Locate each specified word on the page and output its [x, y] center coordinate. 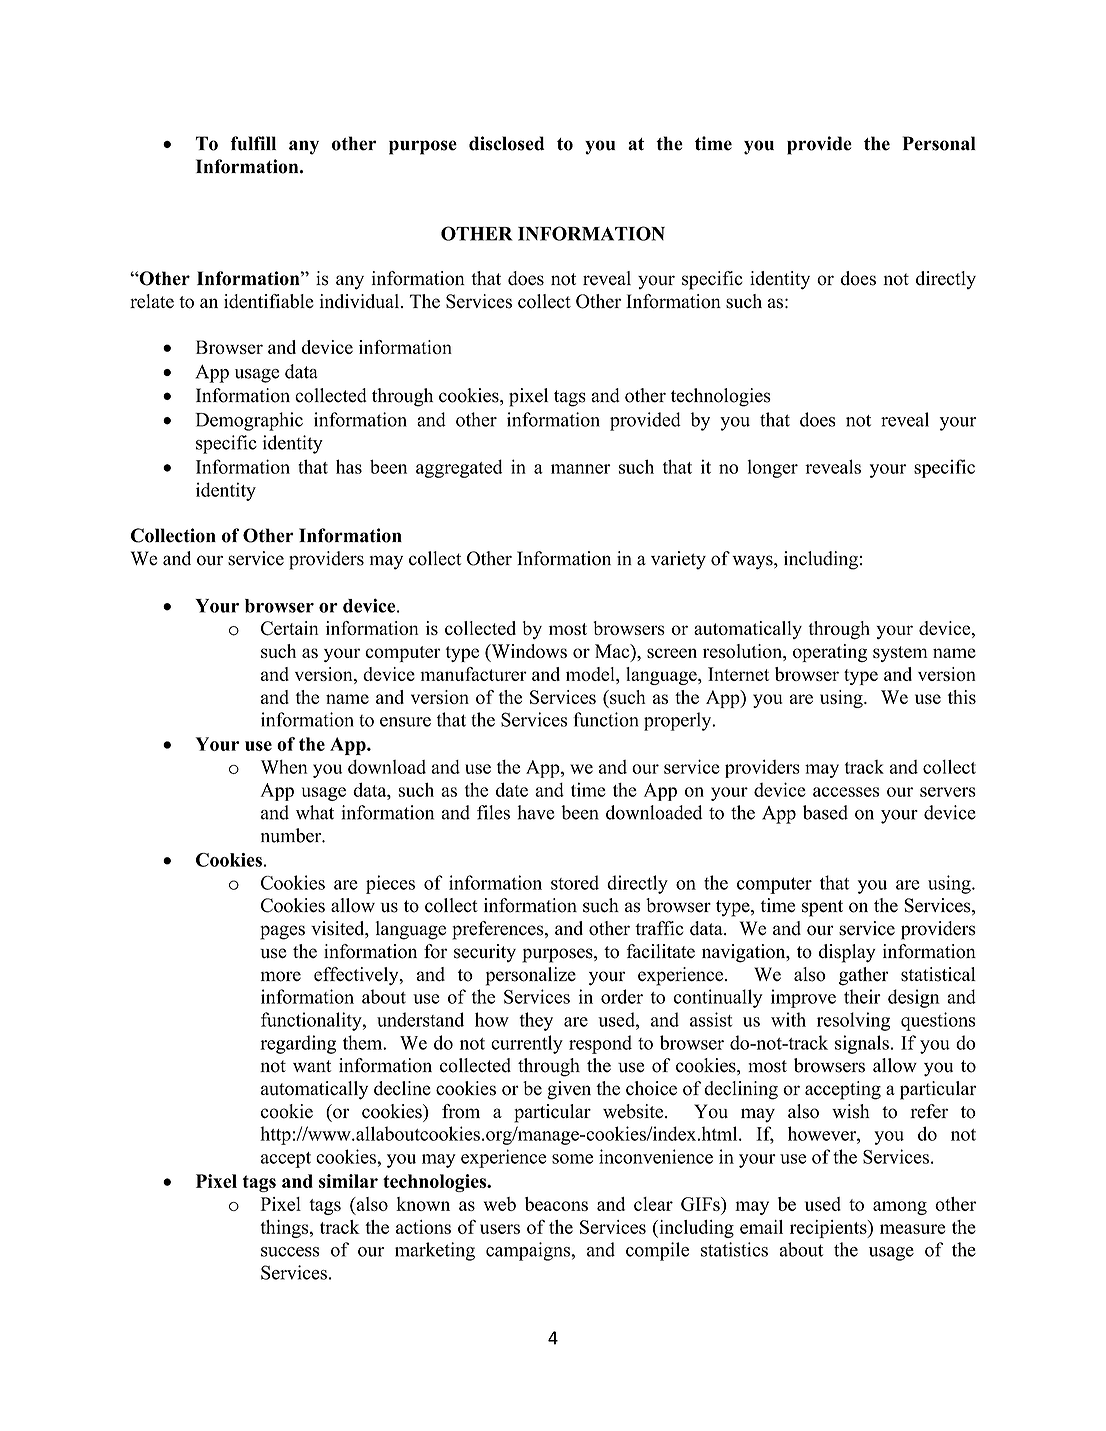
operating [830, 653]
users [500, 1229]
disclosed [507, 143]
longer [772, 469]
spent [822, 908]
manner [581, 469]
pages [282, 932]
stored [575, 882]
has [349, 466]
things [285, 1229]
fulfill [253, 143]
